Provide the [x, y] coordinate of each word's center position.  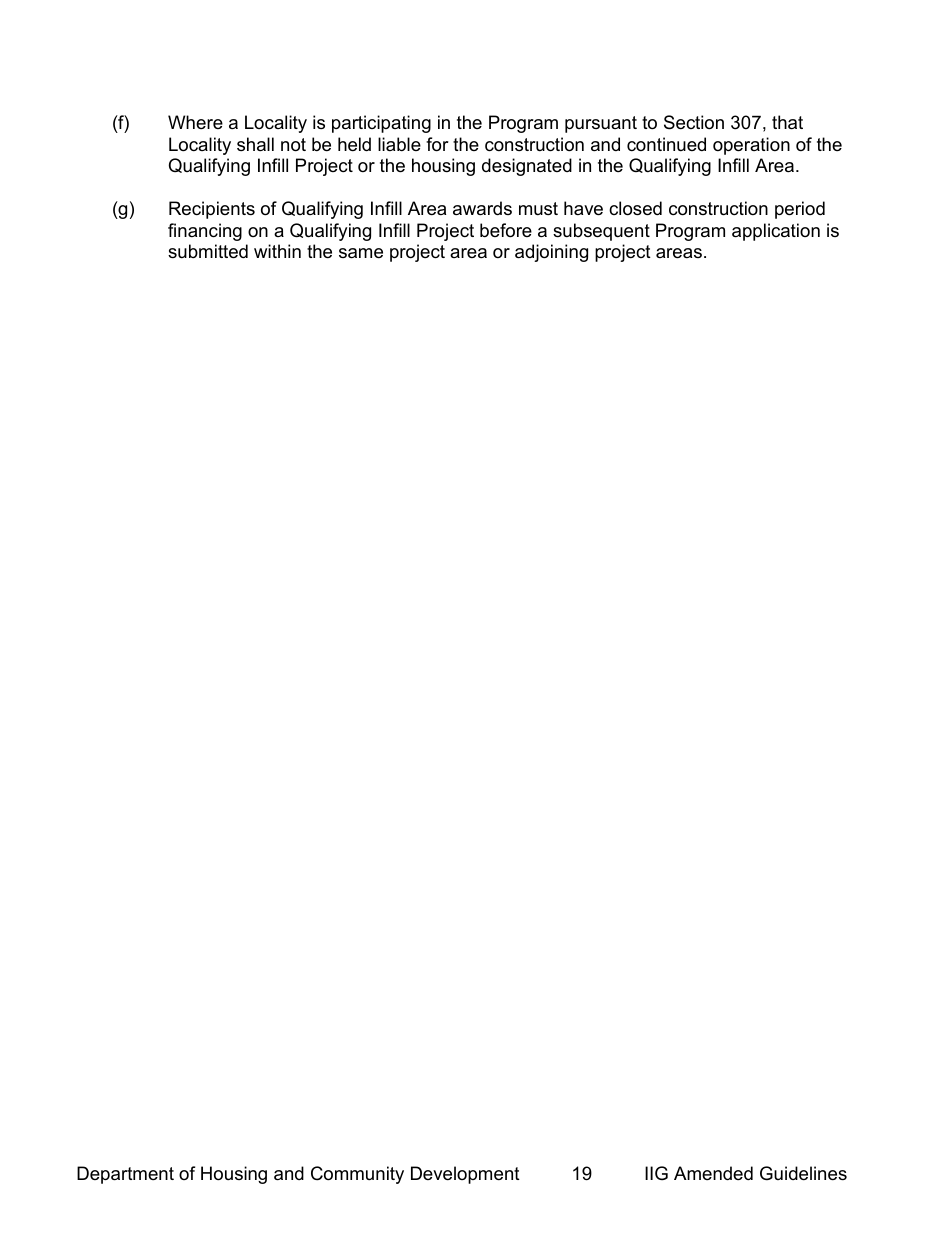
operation [751, 146]
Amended [713, 1173]
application [776, 232]
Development [465, 1175]
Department [125, 1175]
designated [527, 167]
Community [357, 1175]
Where [195, 122]
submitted [208, 251]
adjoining [551, 253]
